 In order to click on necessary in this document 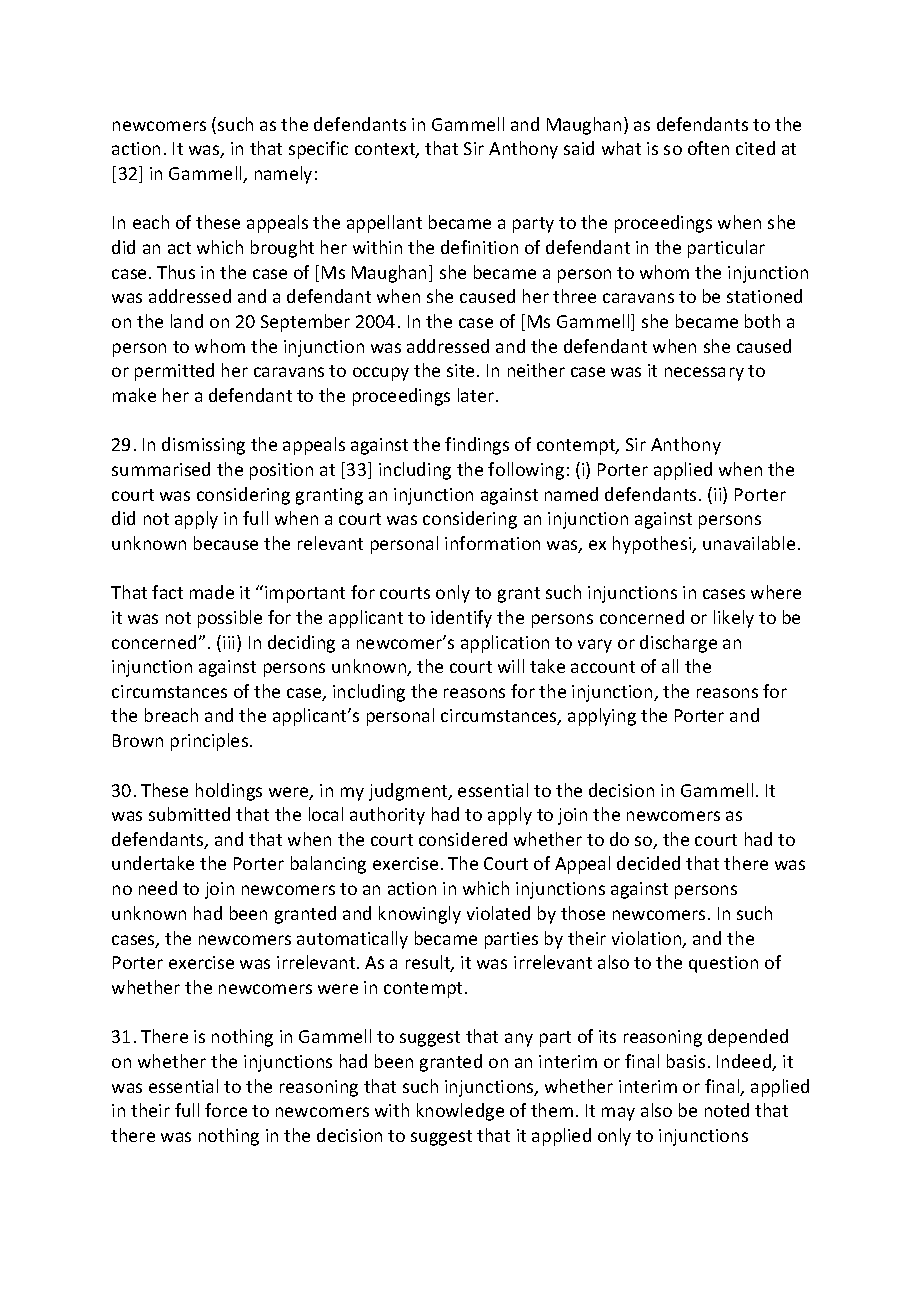, I will do `click(704, 374)`.
